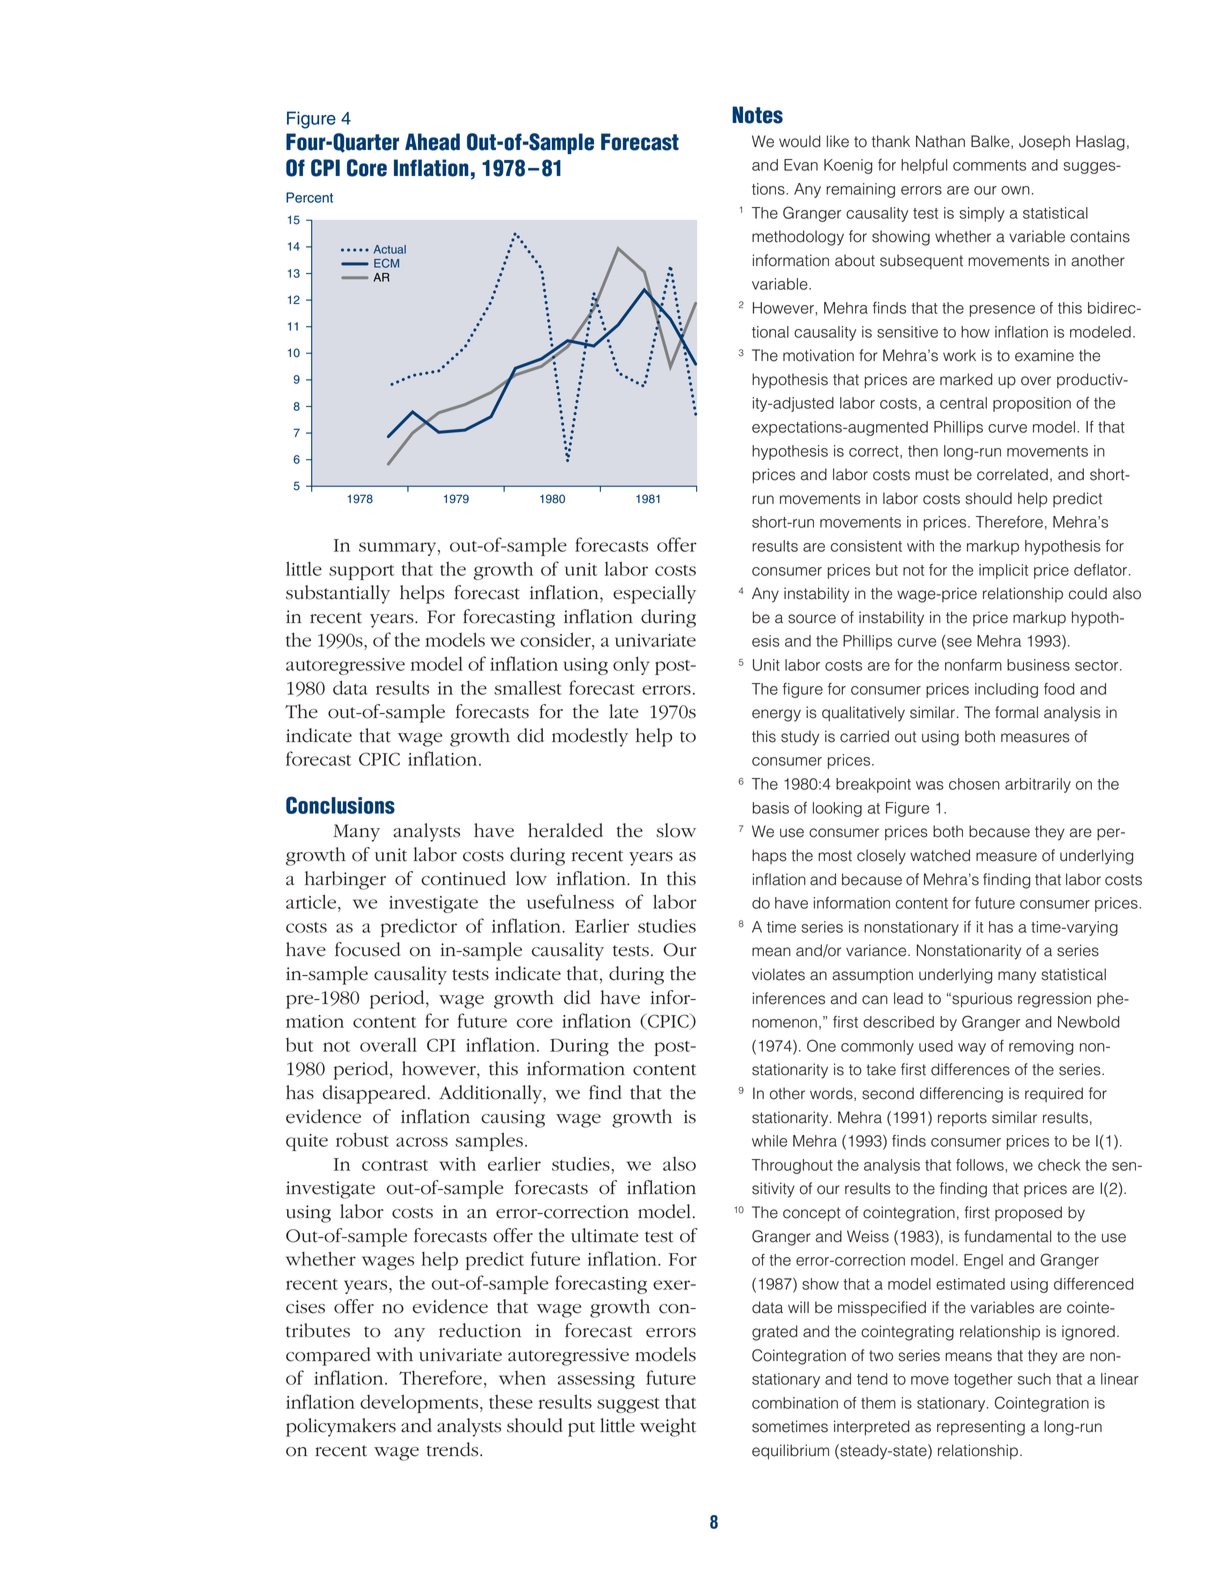  Describe the element at coordinates (654, 594) in the screenshot. I see `especially` at that location.
